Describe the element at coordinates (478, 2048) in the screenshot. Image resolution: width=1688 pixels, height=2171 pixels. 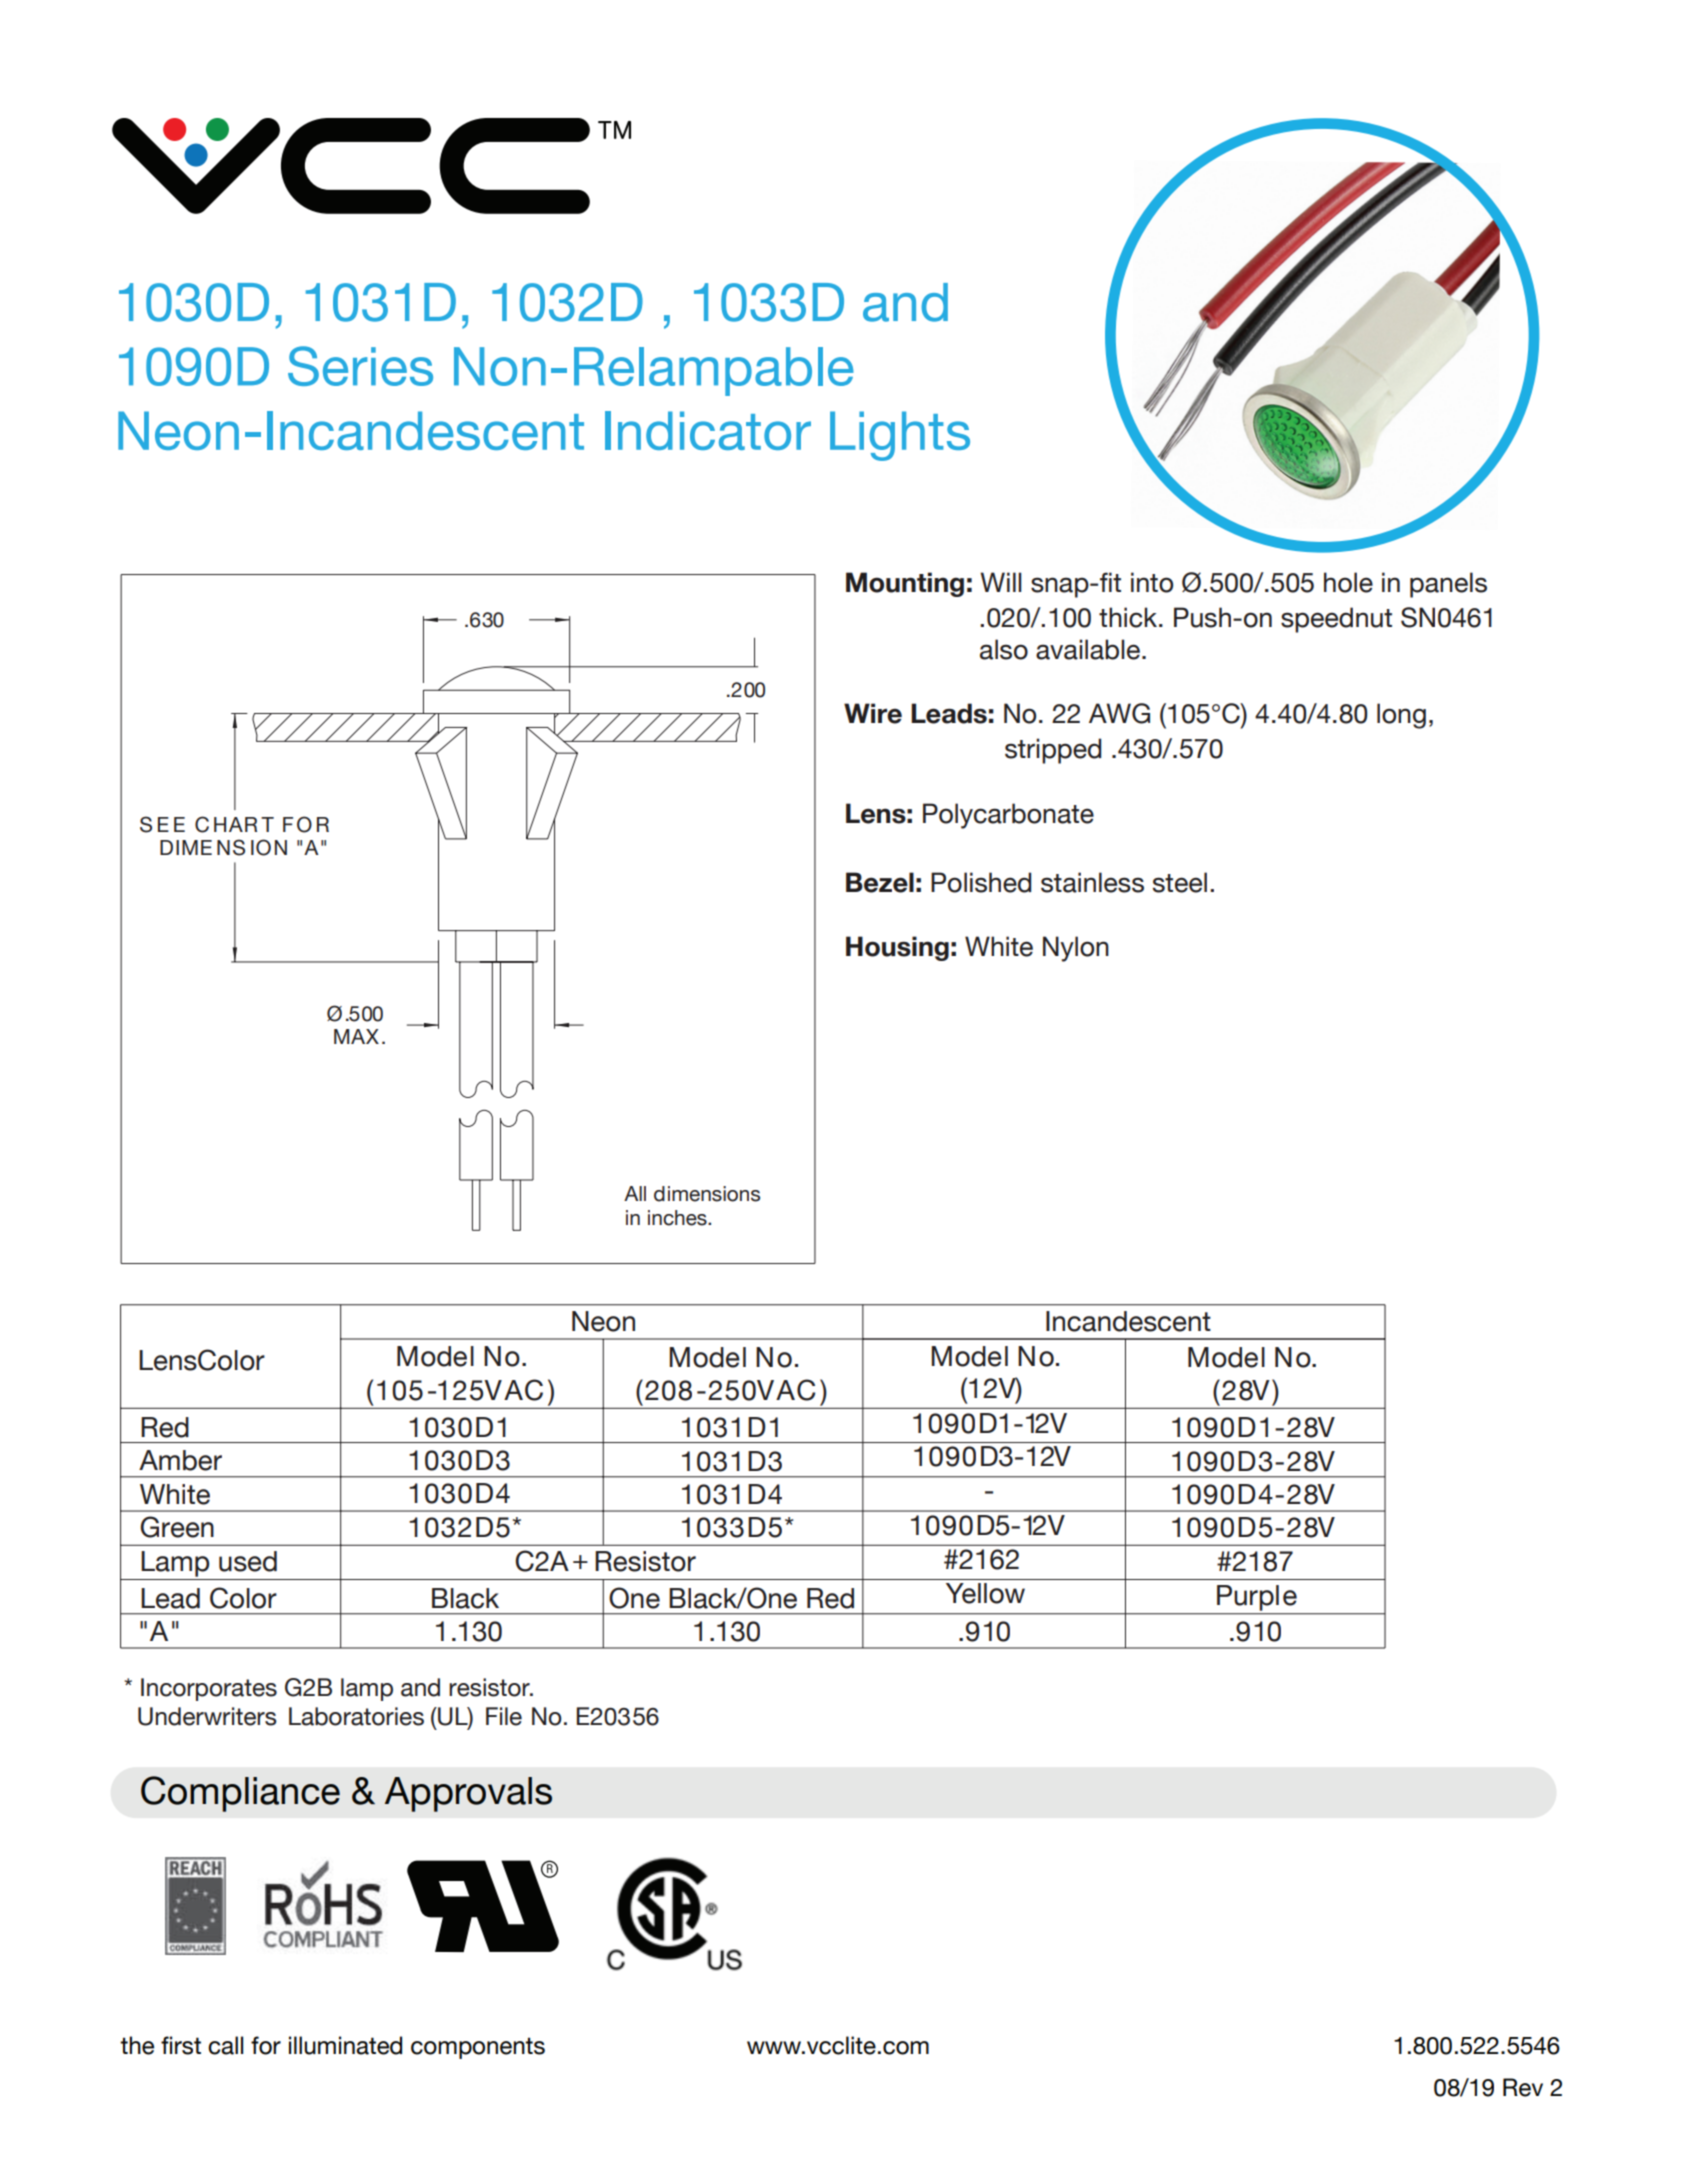
I see `components` at that location.
